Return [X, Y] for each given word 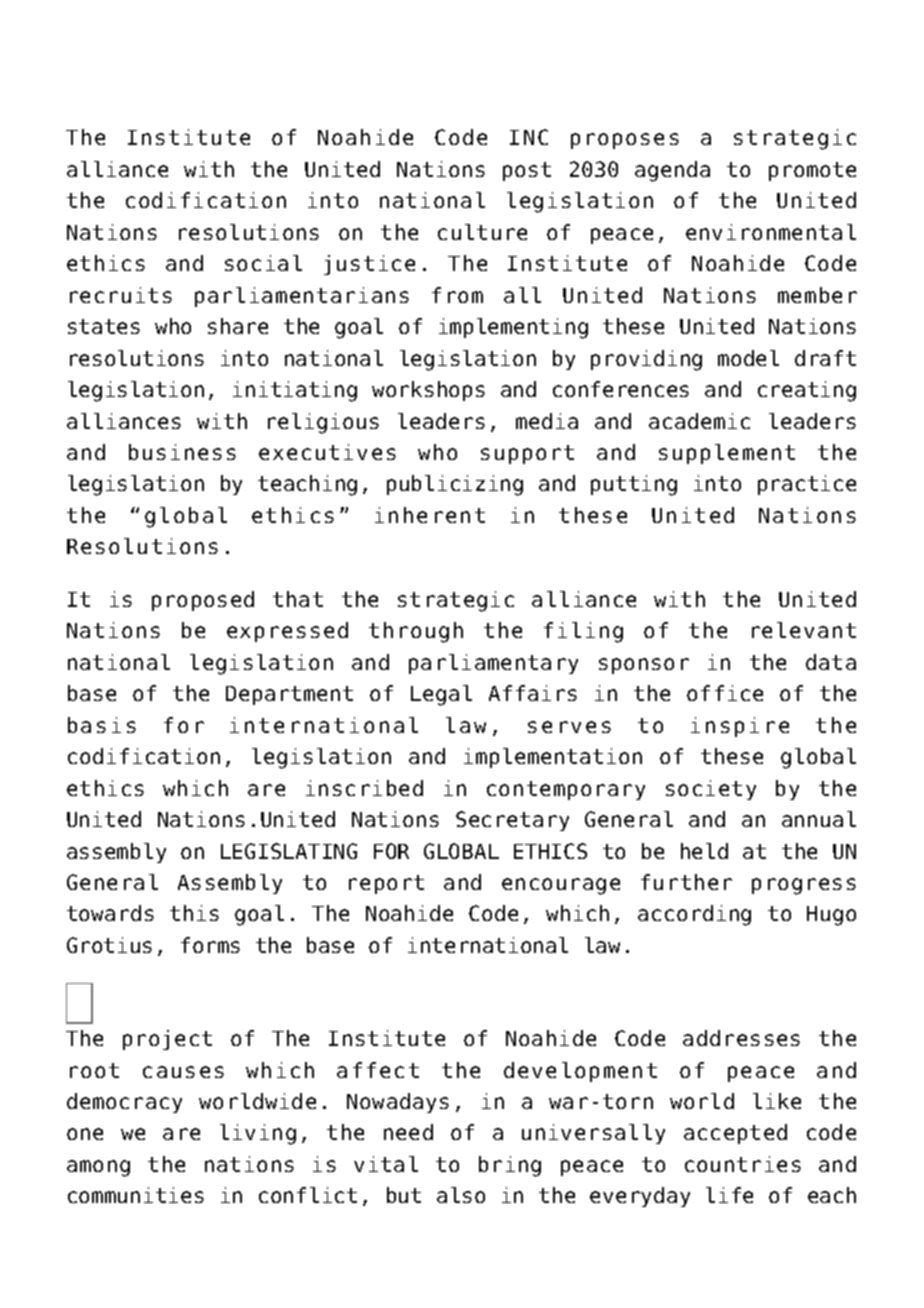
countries [743, 1164]
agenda [672, 171]
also [461, 1195]
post [527, 171]
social [263, 263]
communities [136, 1195]
